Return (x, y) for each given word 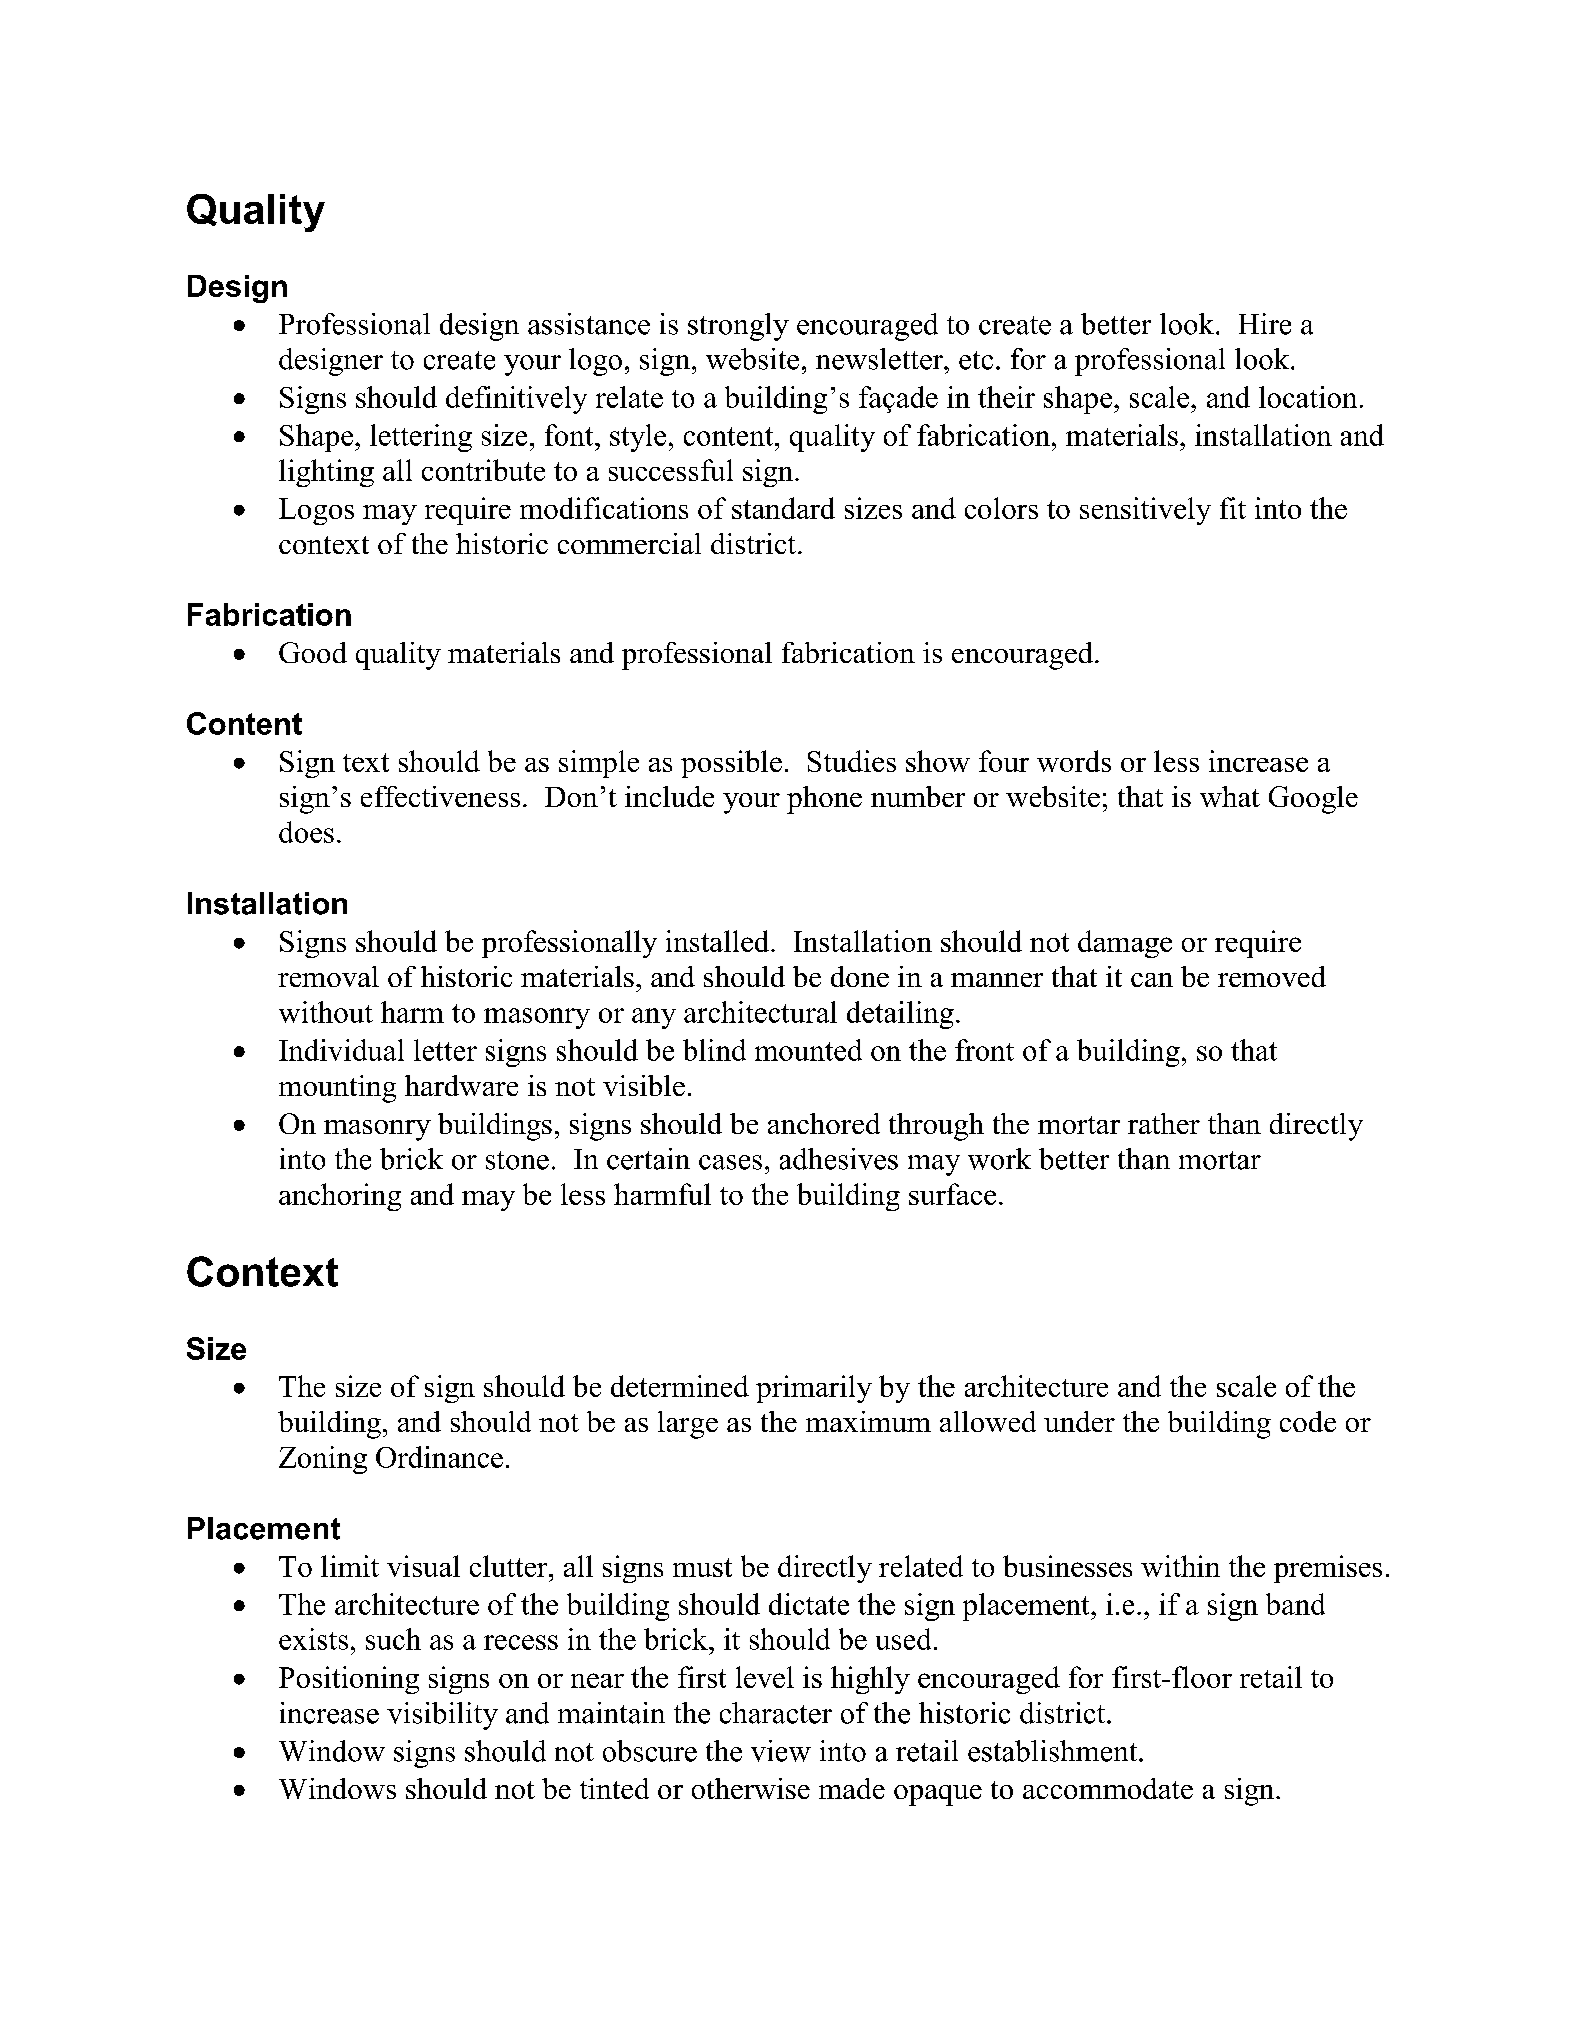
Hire (1265, 324)
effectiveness (440, 796)
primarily (814, 1389)
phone (824, 800)
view (781, 1751)
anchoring (340, 1197)
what (1230, 796)
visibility (442, 1716)
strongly (738, 327)
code (1308, 1421)
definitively (516, 400)
